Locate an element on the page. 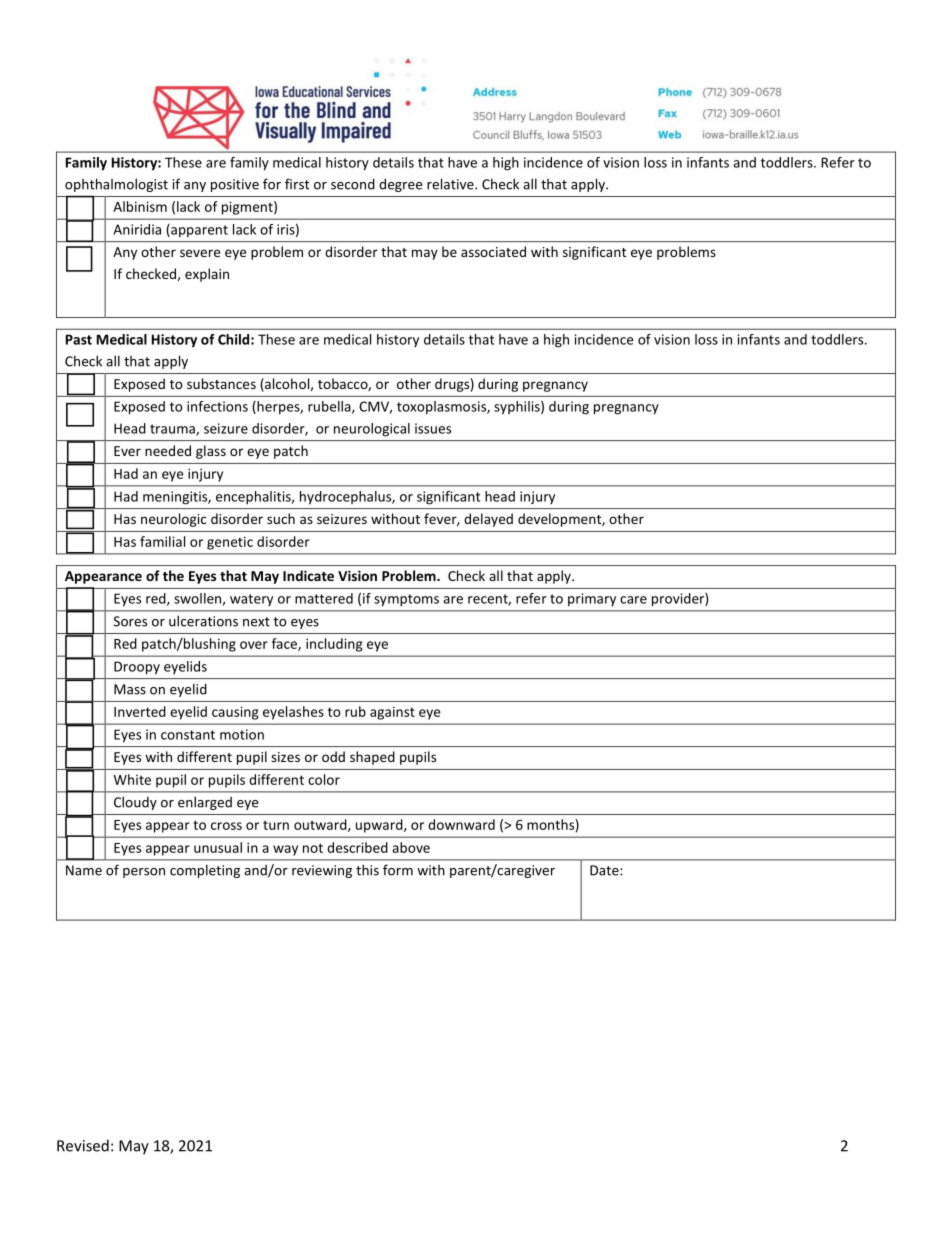 This image has width=952, height=1233. downward is located at coordinates (461, 824).
